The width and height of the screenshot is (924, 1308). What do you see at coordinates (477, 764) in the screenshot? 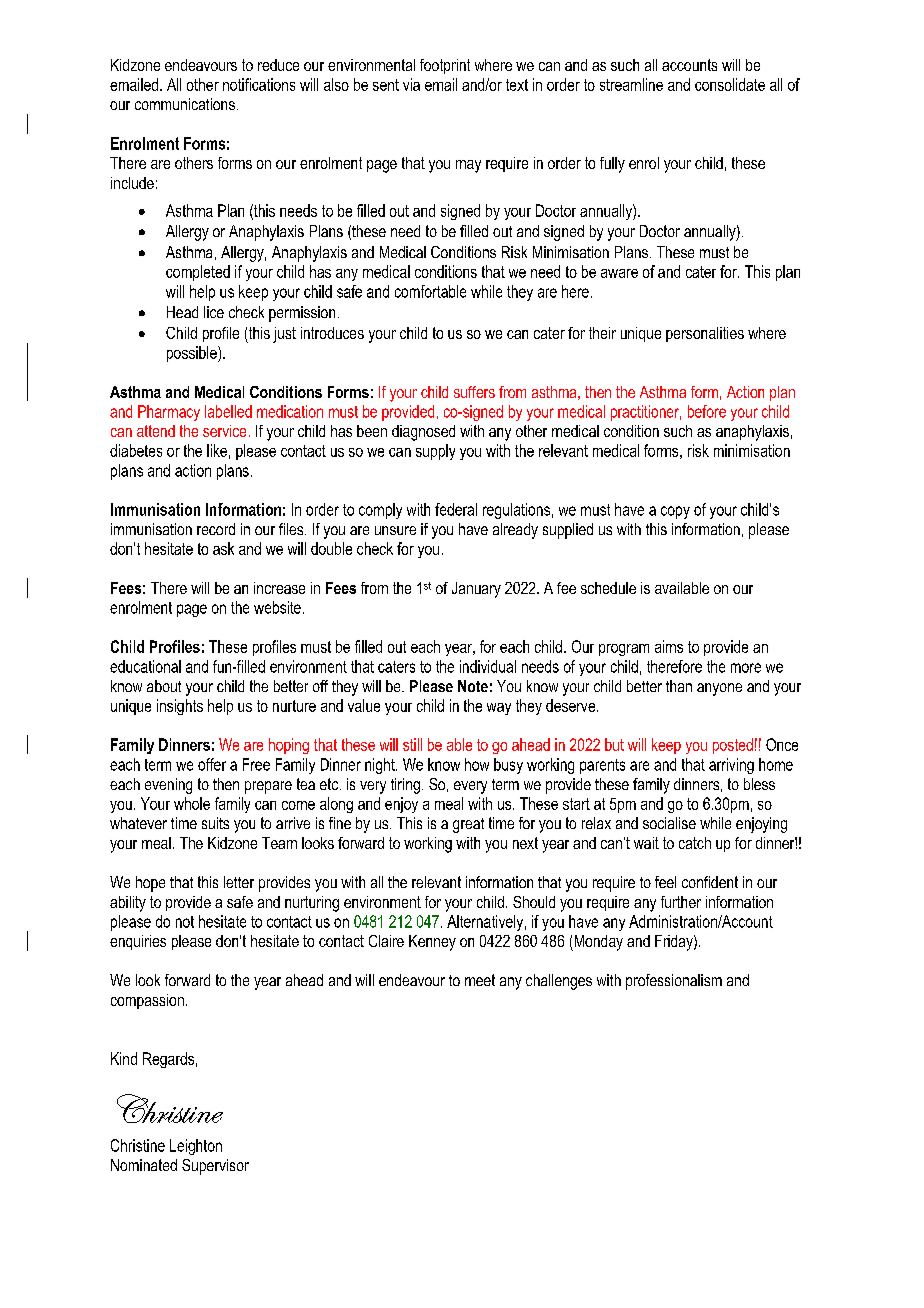
I see `how` at bounding box center [477, 764].
